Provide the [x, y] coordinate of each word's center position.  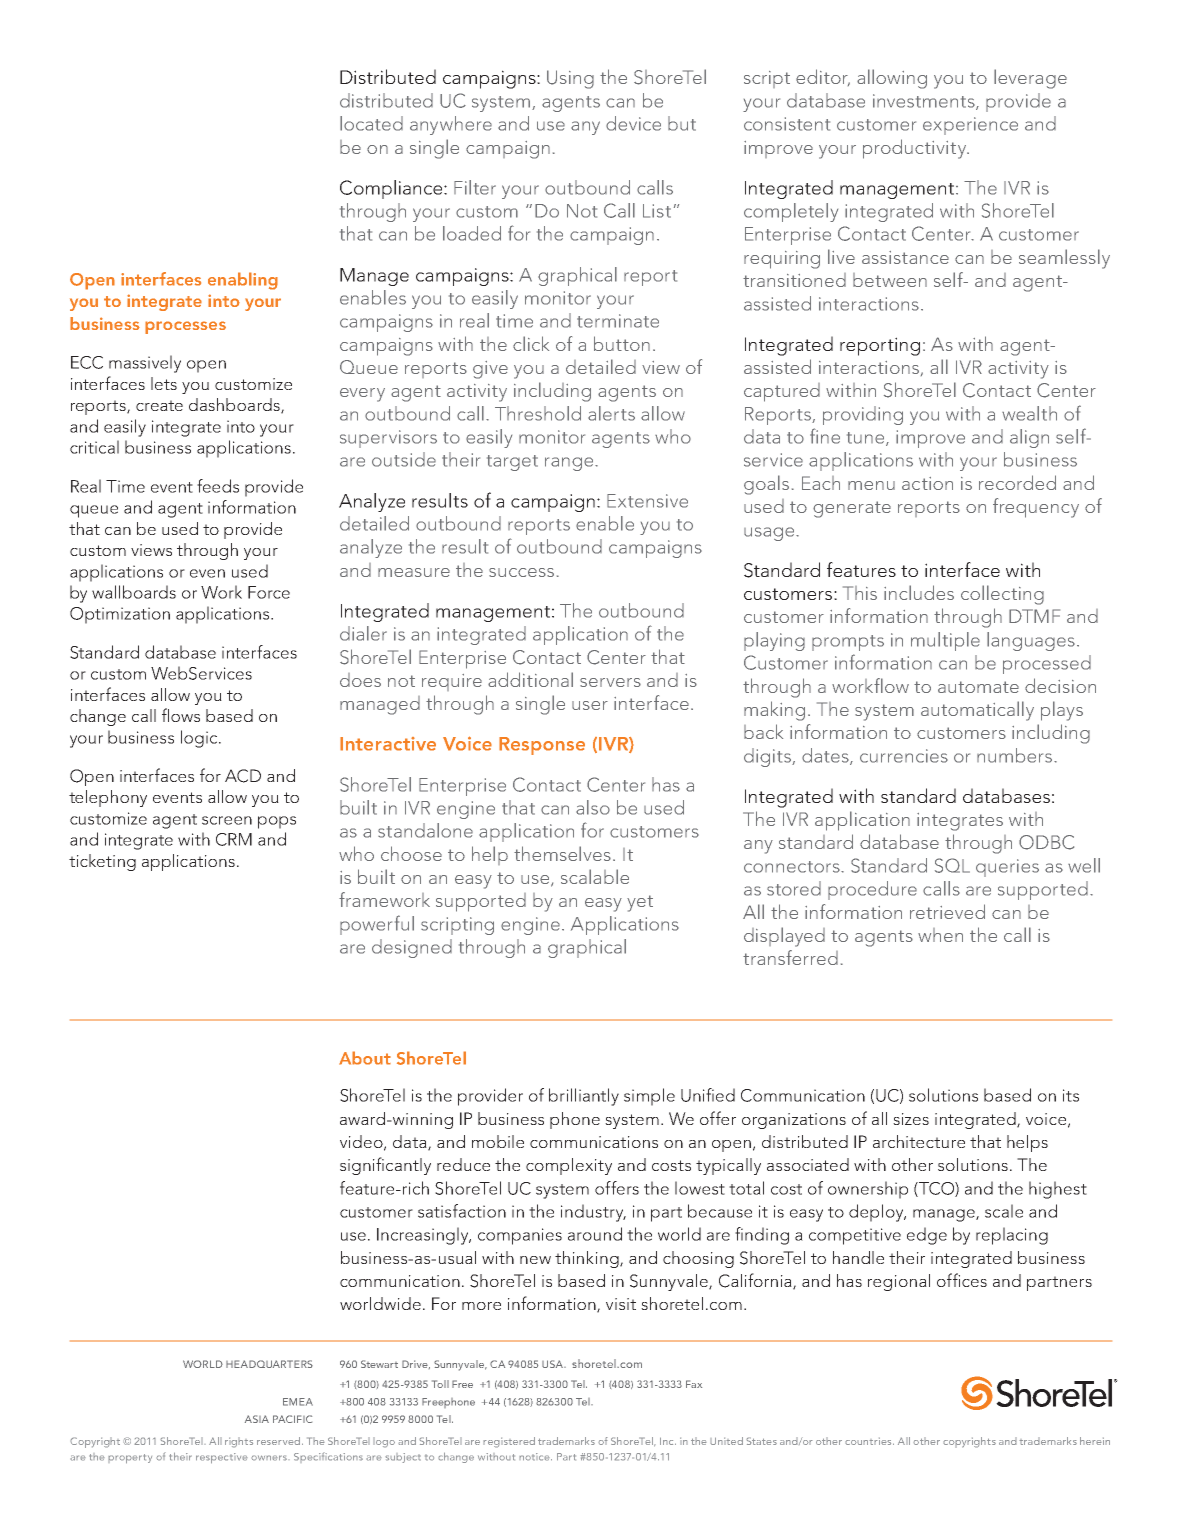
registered [509, 1442]
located [371, 123]
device [633, 123]
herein [1095, 1441]
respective [222, 1458]
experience [970, 126]
